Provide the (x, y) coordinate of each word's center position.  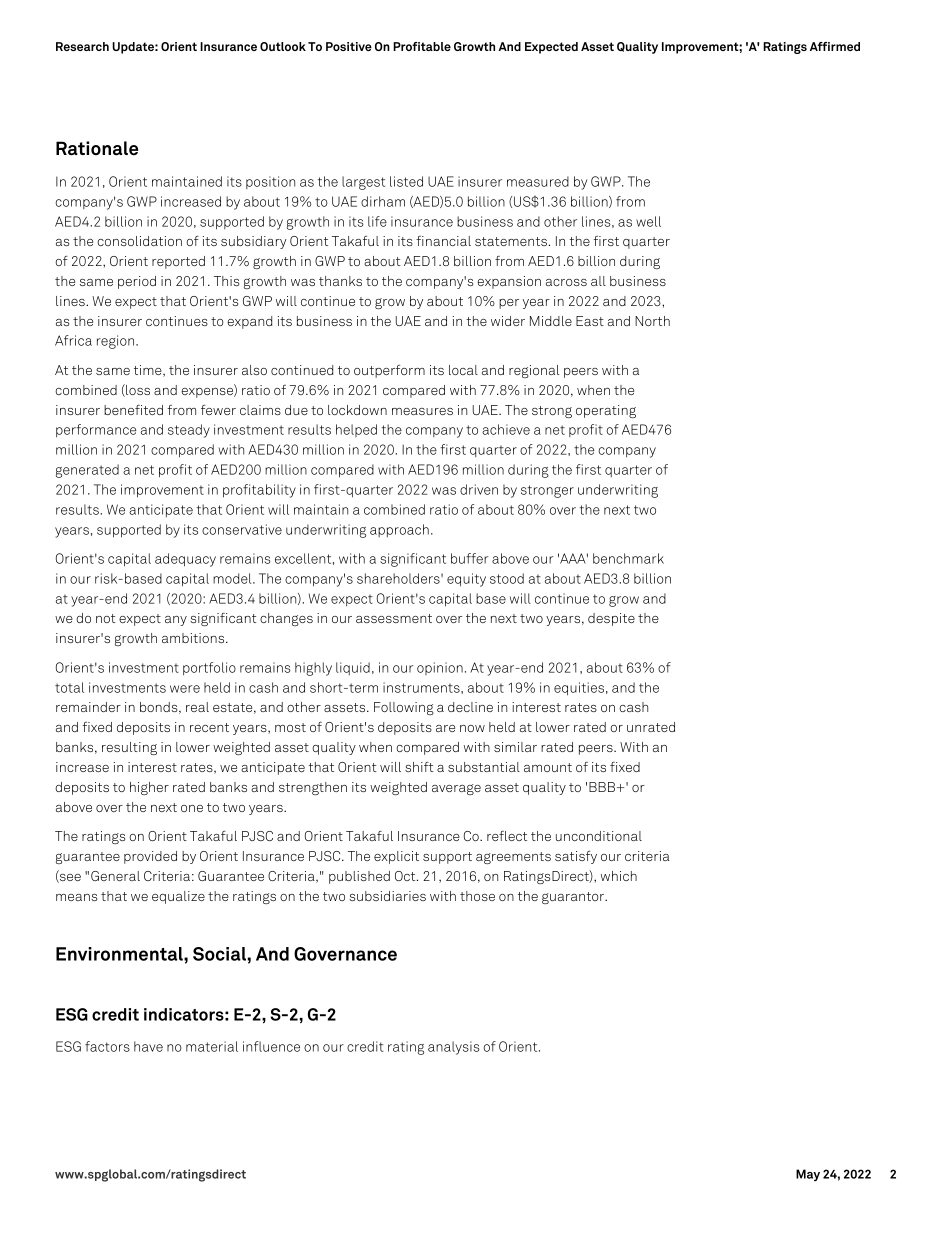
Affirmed (835, 46)
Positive (349, 46)
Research (82, 46)
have (148, 1046)
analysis (454, 1048)
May (808, 1175)
